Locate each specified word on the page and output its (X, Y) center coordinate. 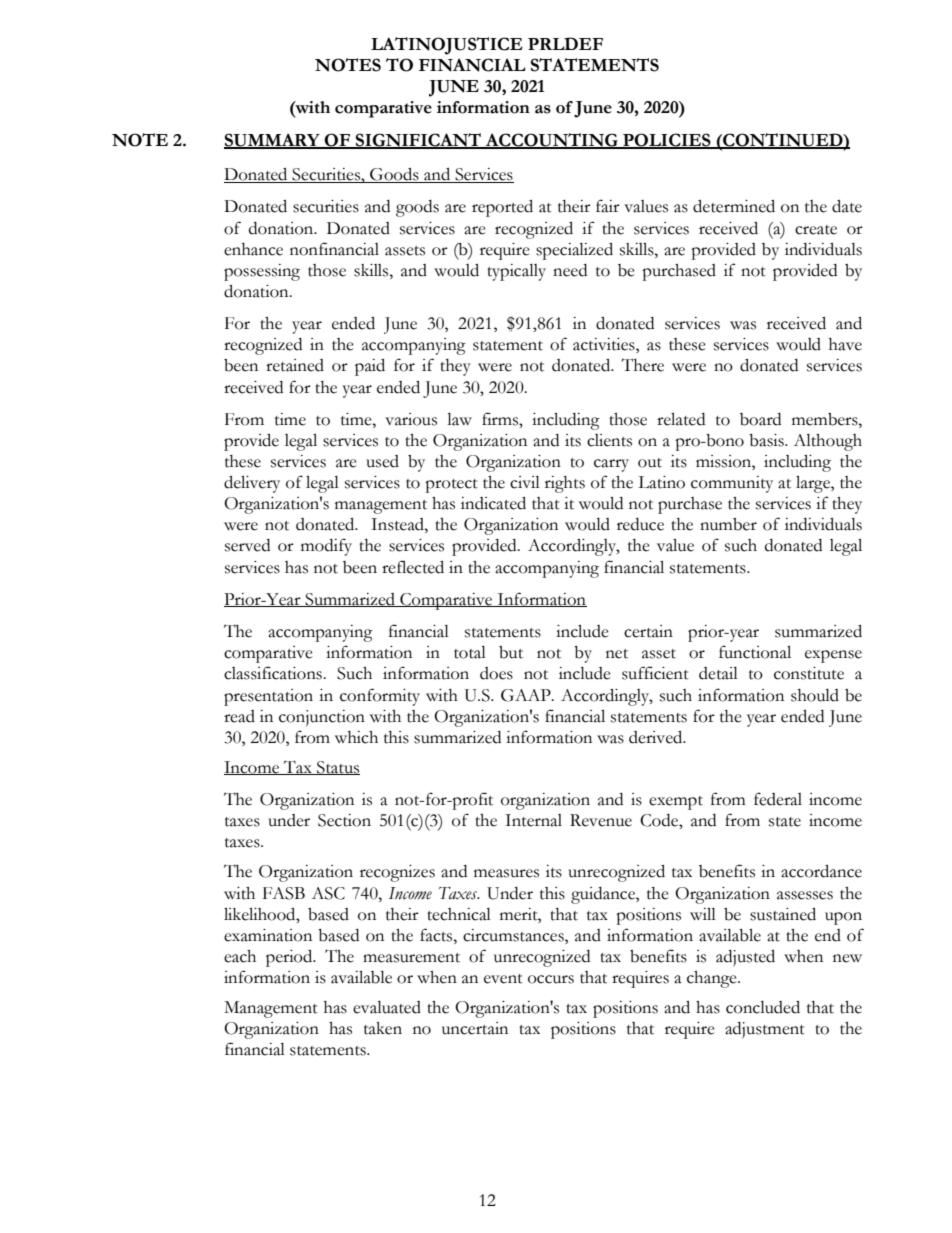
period (290, 958)
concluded (763, 1007)
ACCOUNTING (551, 140)
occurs (551, 979)
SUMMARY (273, 140)
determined (734, 206)
